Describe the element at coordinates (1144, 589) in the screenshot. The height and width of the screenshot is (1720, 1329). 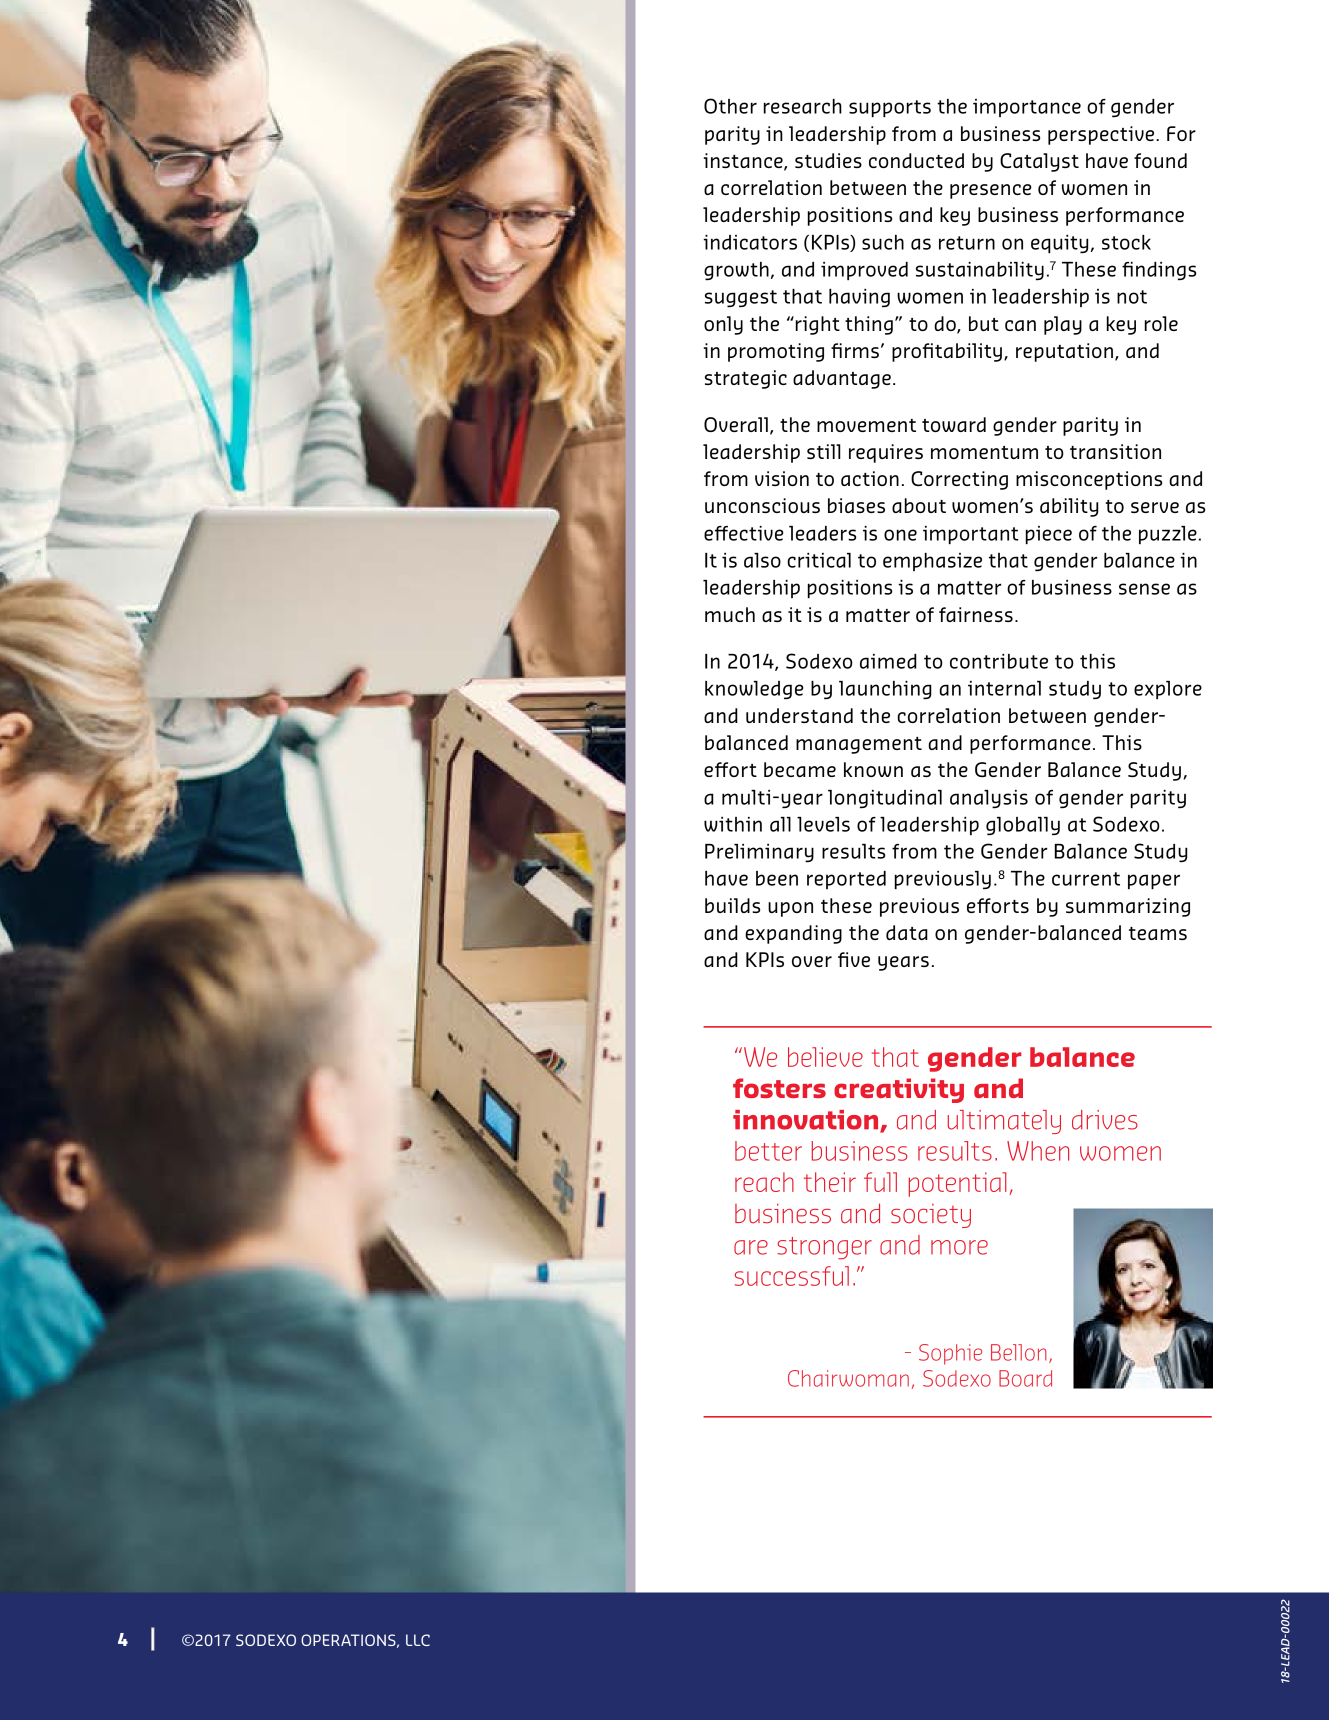
I see `sense` at that location.
